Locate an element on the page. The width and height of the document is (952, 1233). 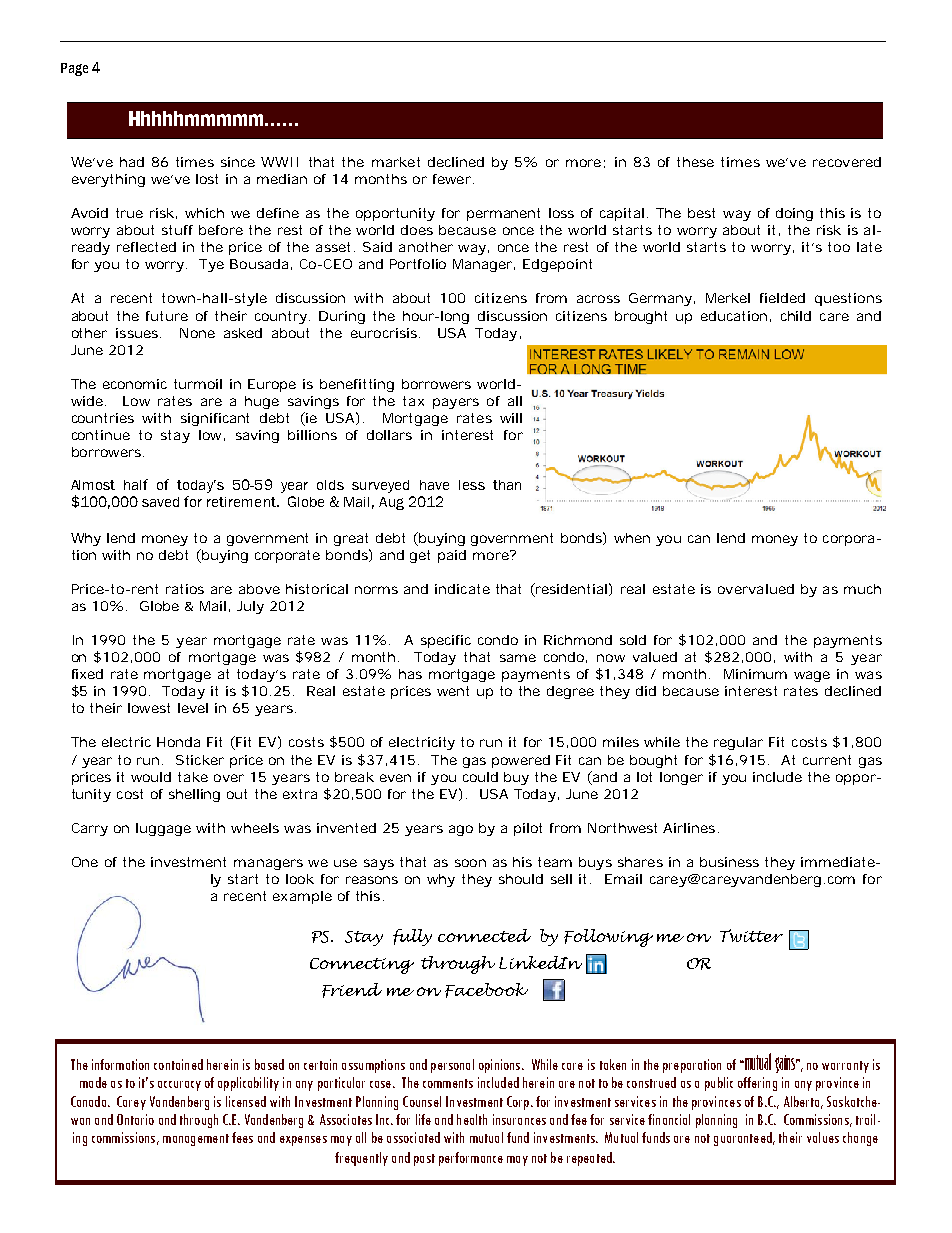
fielded is located at coordinates (782, 298).
